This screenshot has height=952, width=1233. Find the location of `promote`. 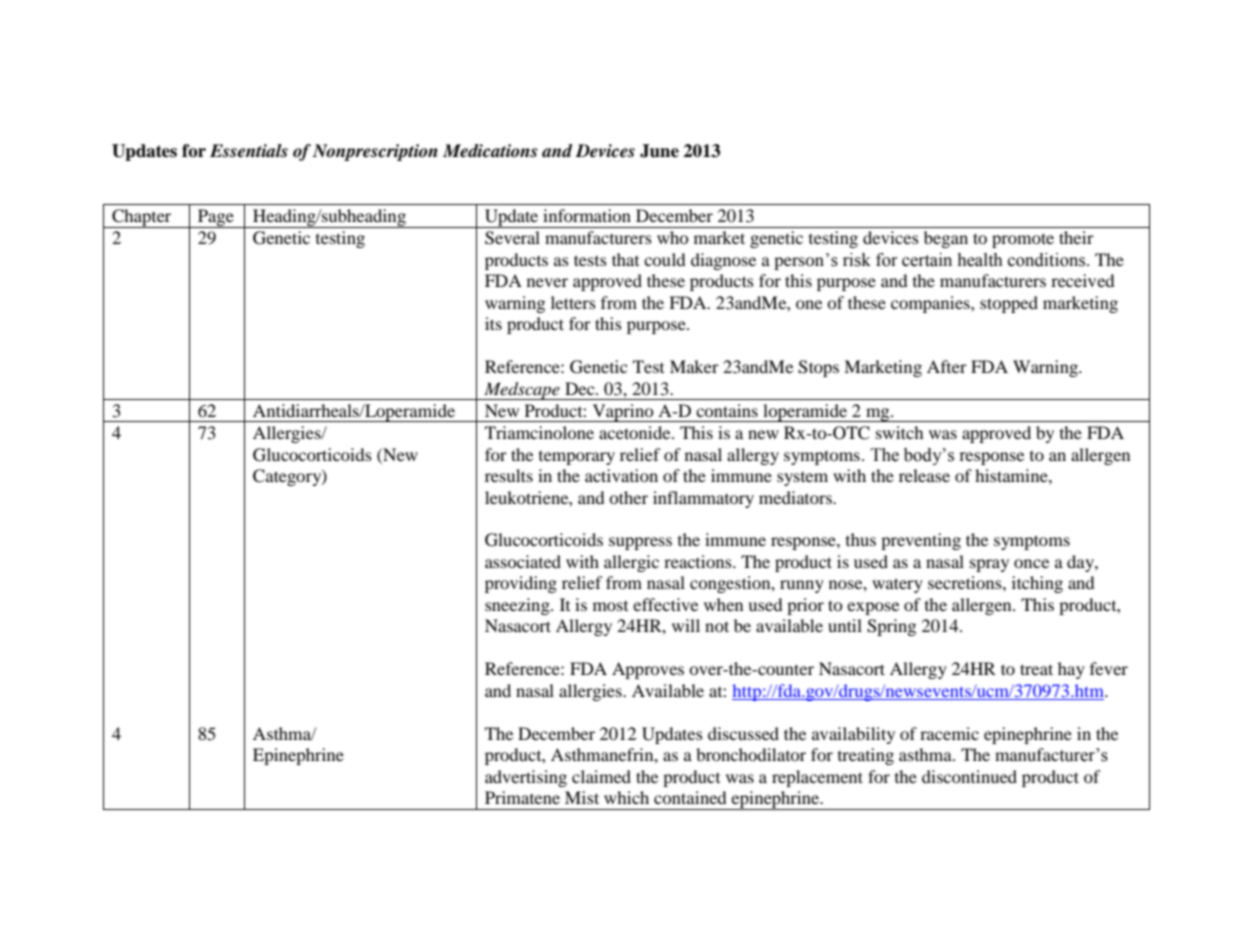

promote is located at coordinates (1023, 240).
